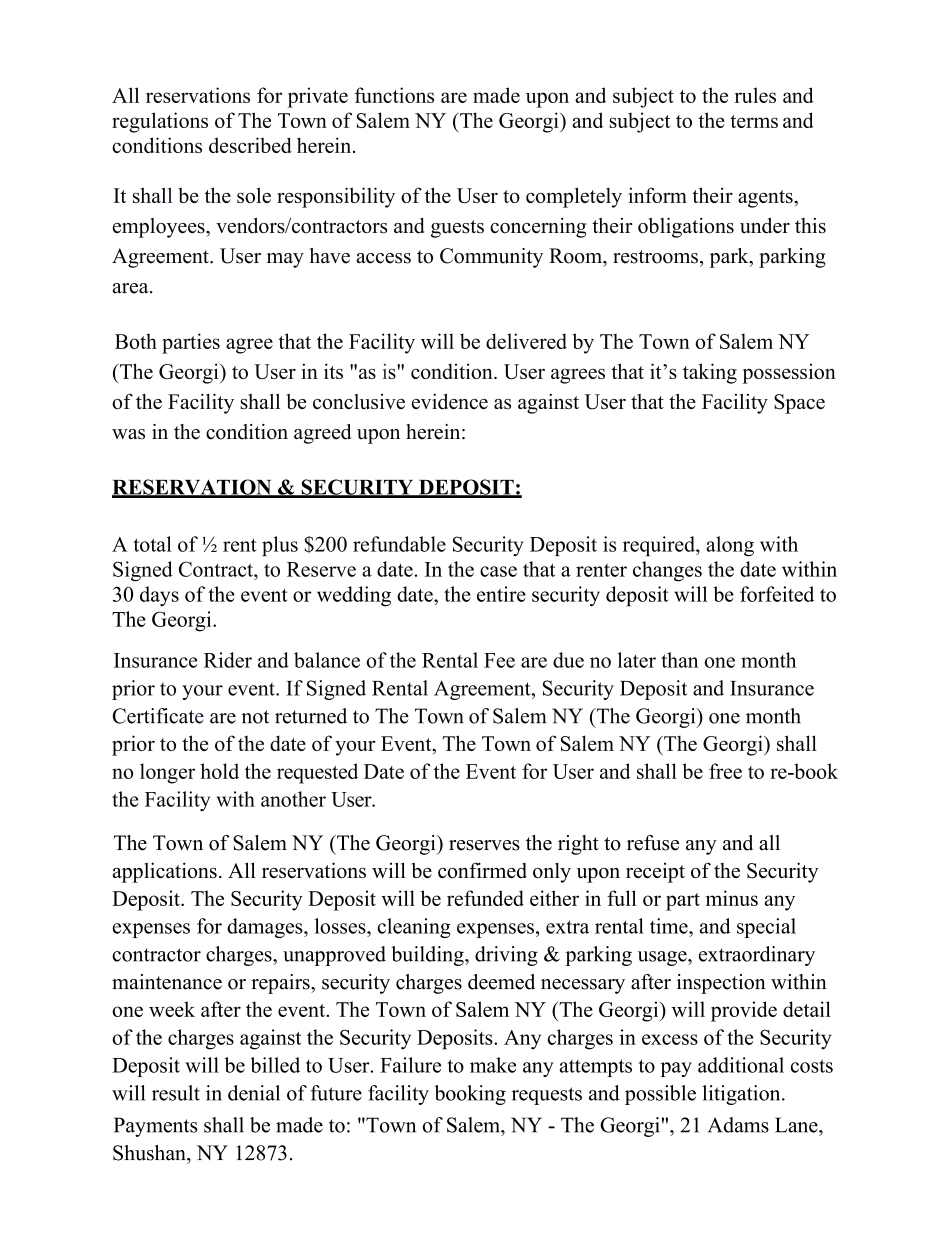 This page has height=1233, width=952. I want to click on Both, so click(136, 341).
